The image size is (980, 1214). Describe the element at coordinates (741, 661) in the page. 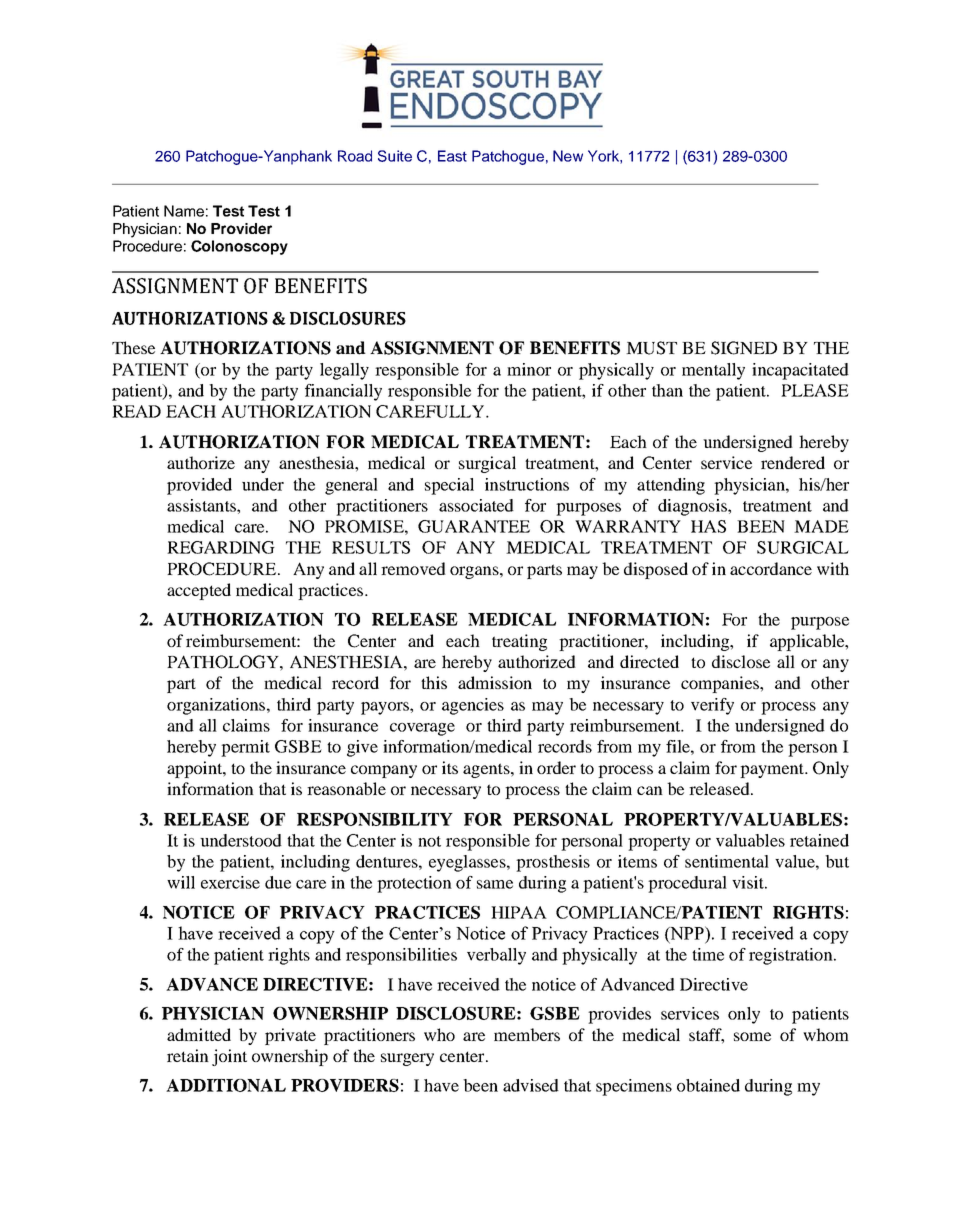

I see `disclose` at that location.
